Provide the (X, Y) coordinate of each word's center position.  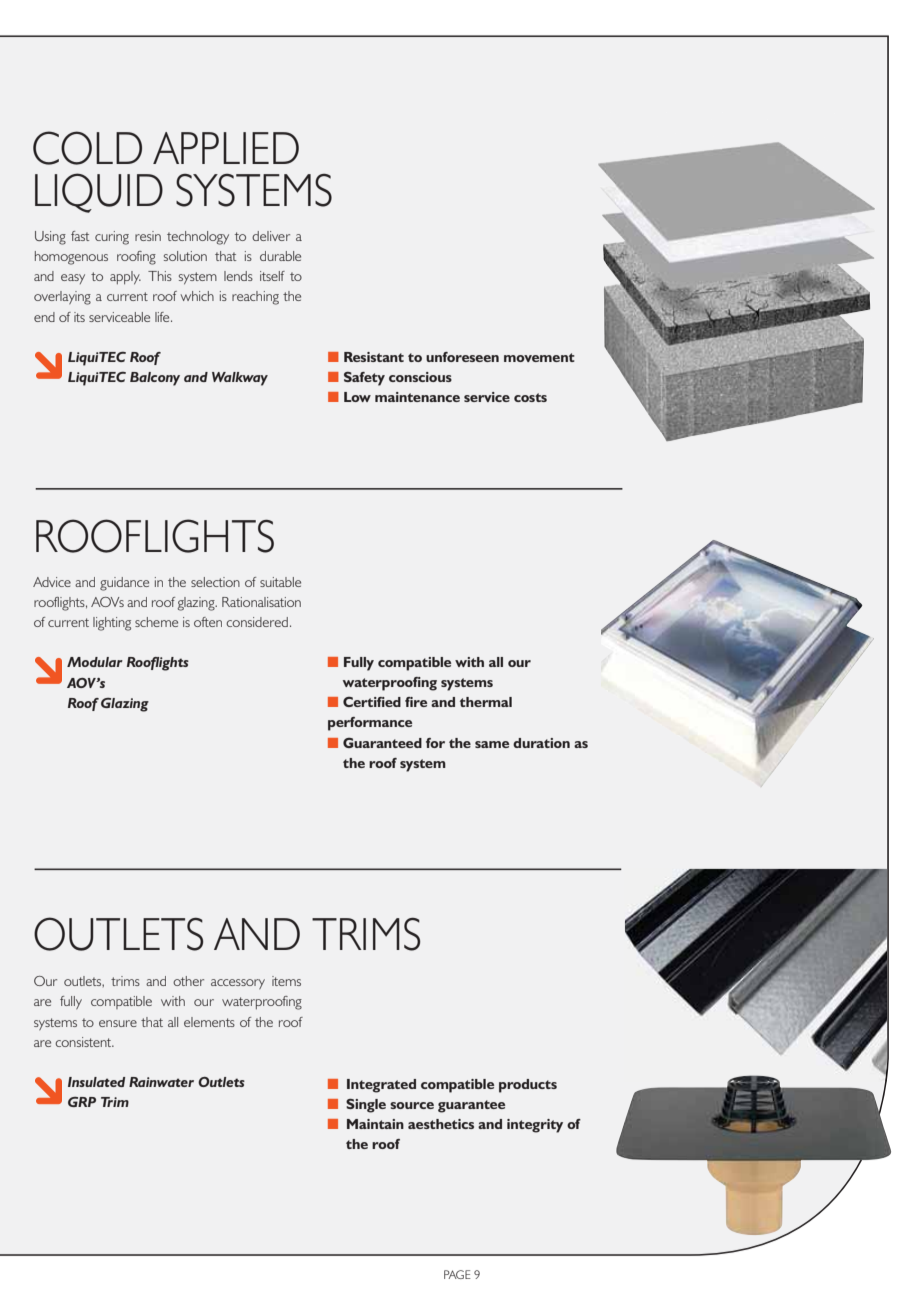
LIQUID (99, 193)
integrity (535, 1126)
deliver (271, 236)
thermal (486, 702)
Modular (95, 662)
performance (370, 724)
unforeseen (462, 357)
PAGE (457, 1274)
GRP (82, 1102)
